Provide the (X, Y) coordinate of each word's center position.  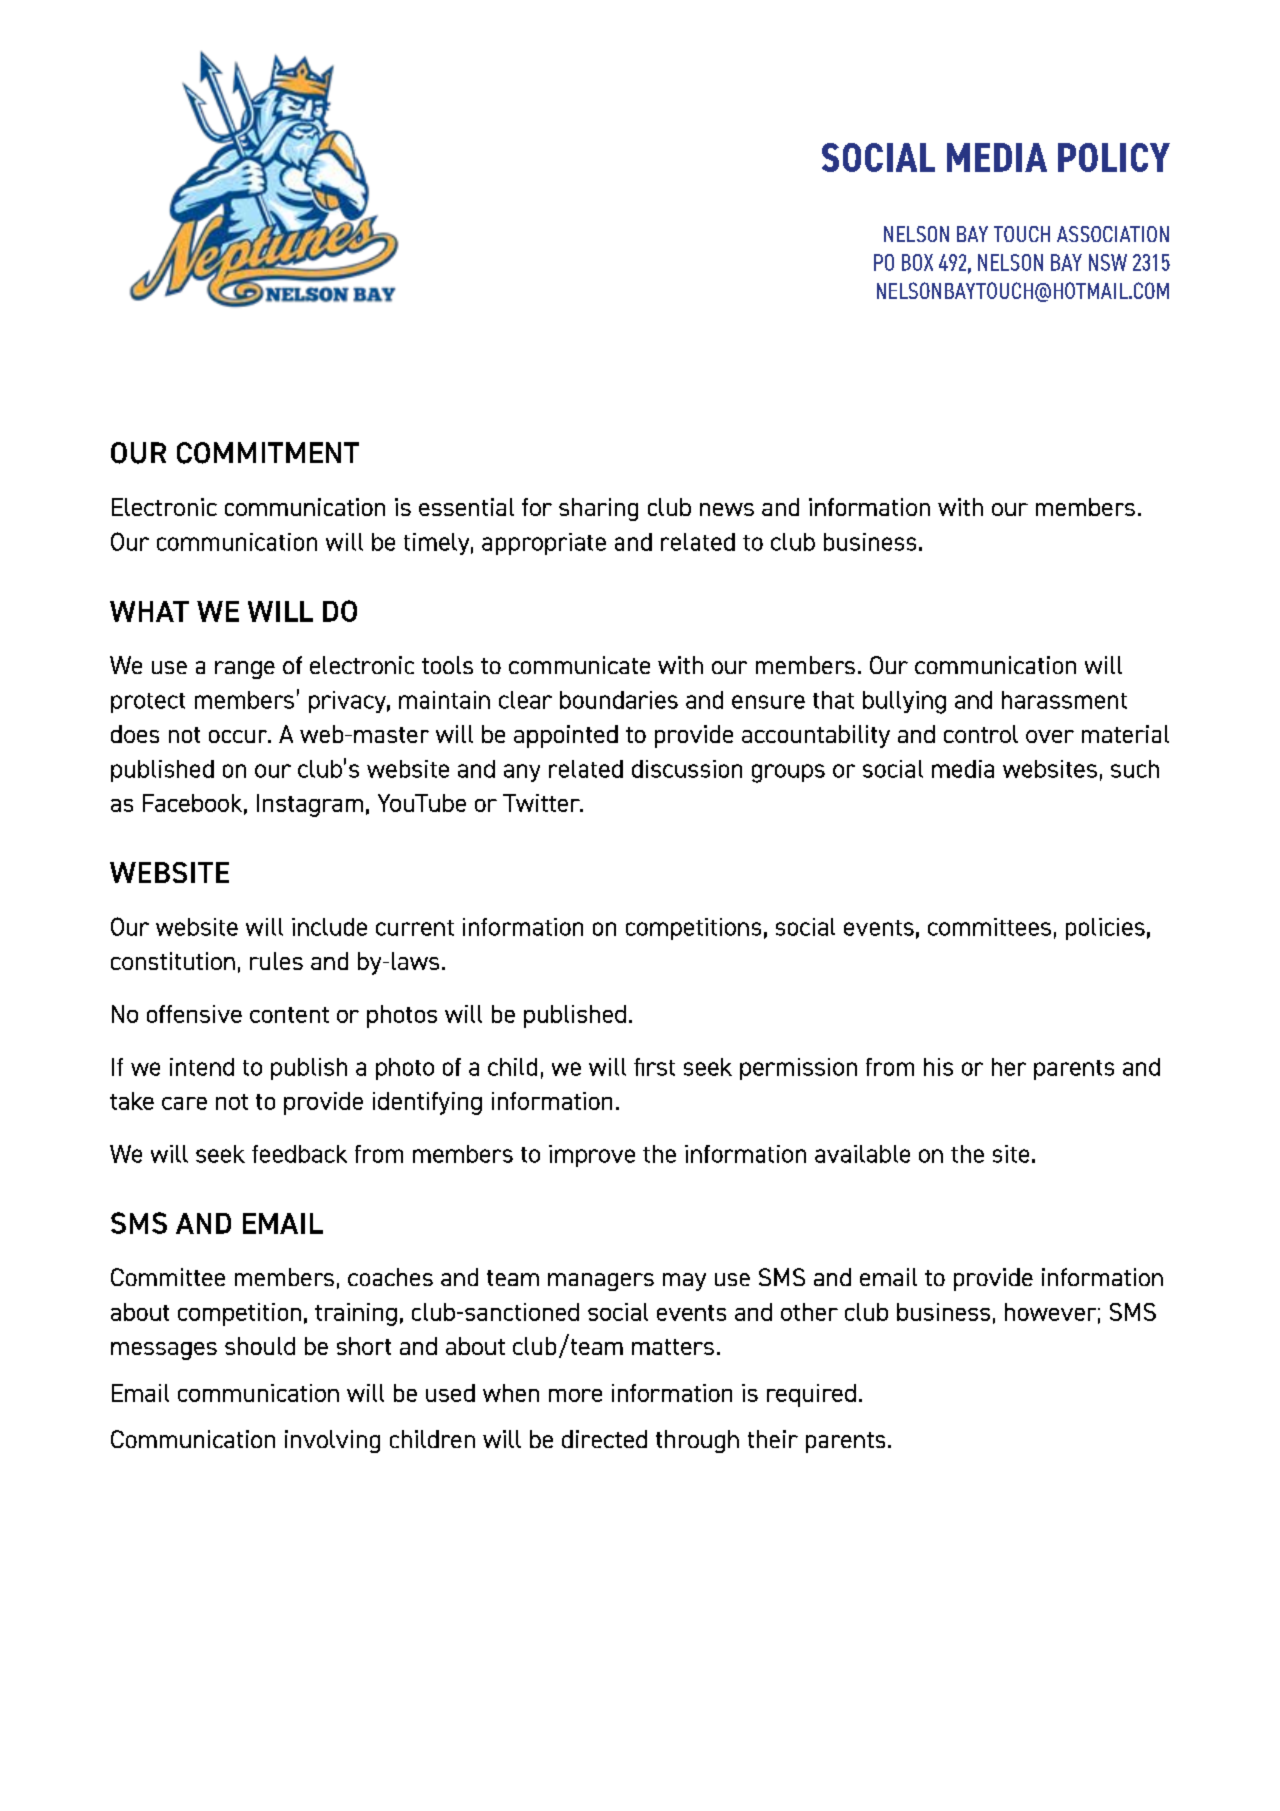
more (575, 1395)
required (811, 1395)
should (260, 1346)
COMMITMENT (268, 453)
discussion (687, 769)
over (1050, 736)
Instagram (310, 805)
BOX (917, 262)
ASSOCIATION (1113, 234)
